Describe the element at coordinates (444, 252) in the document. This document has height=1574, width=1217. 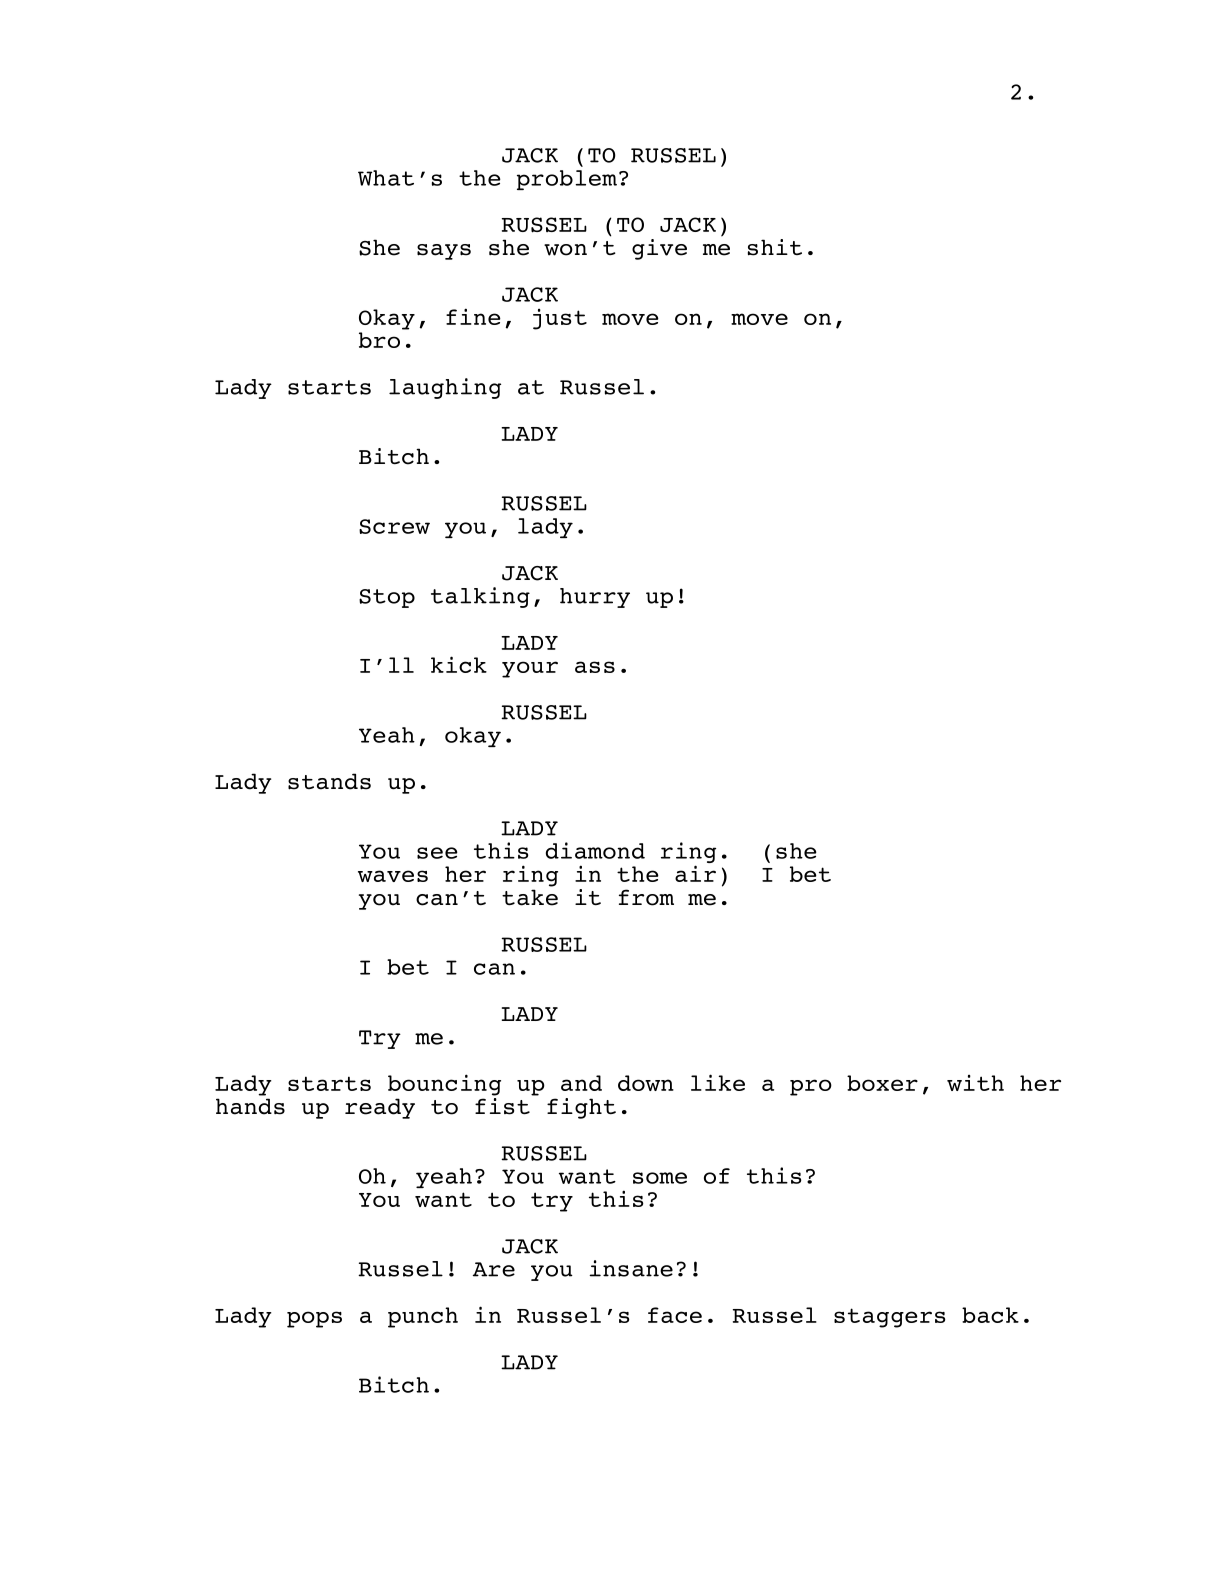
I see `says` at that location.
